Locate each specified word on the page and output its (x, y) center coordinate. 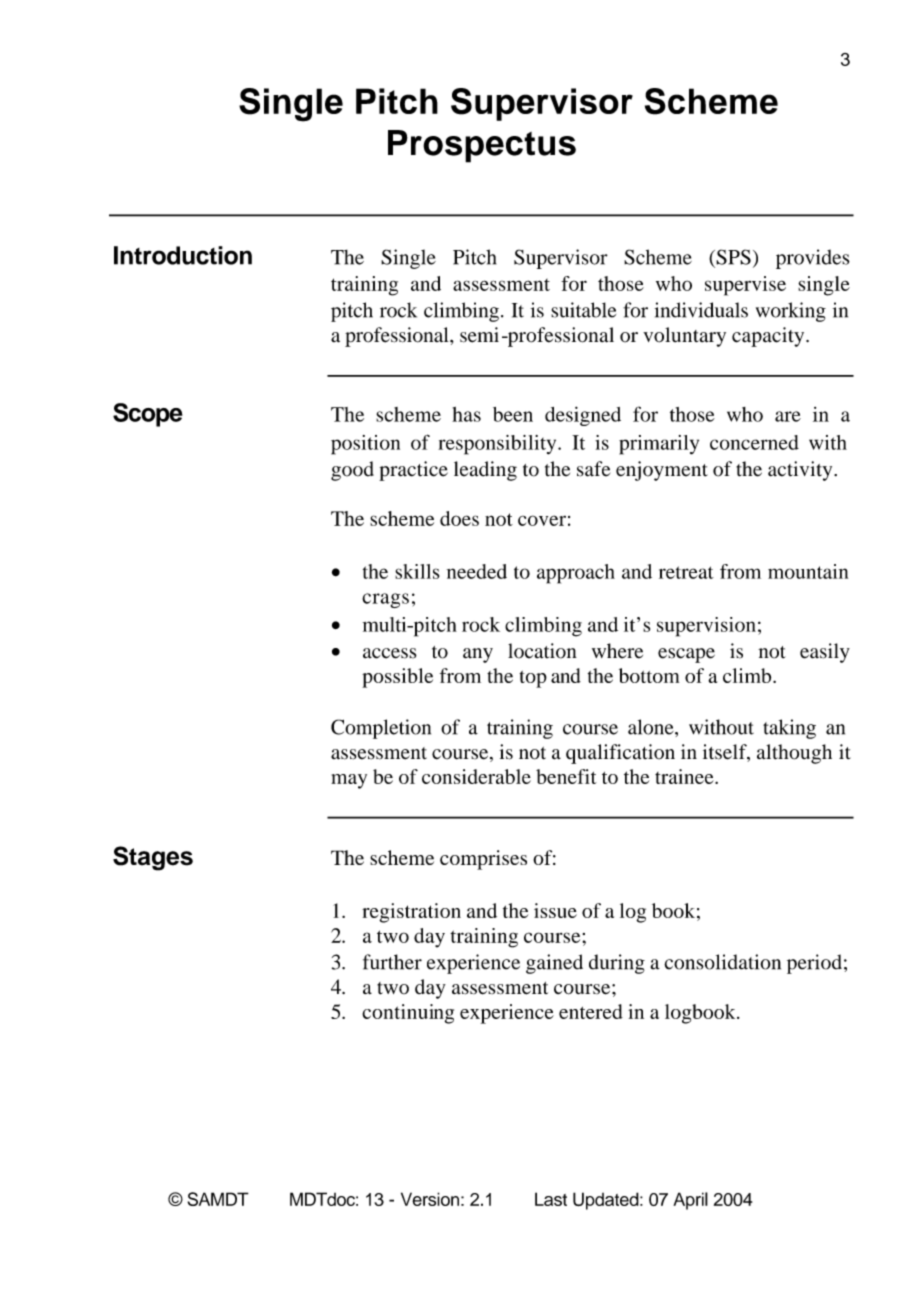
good (352, 471)
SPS (732, 257)
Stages (153, 858)
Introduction (183, 255)
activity (801, 471)
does (459, 518)
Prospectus (482, 146)
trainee (685, 776)
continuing (408, 1014)
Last (551, 1199)
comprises (483, 860)
